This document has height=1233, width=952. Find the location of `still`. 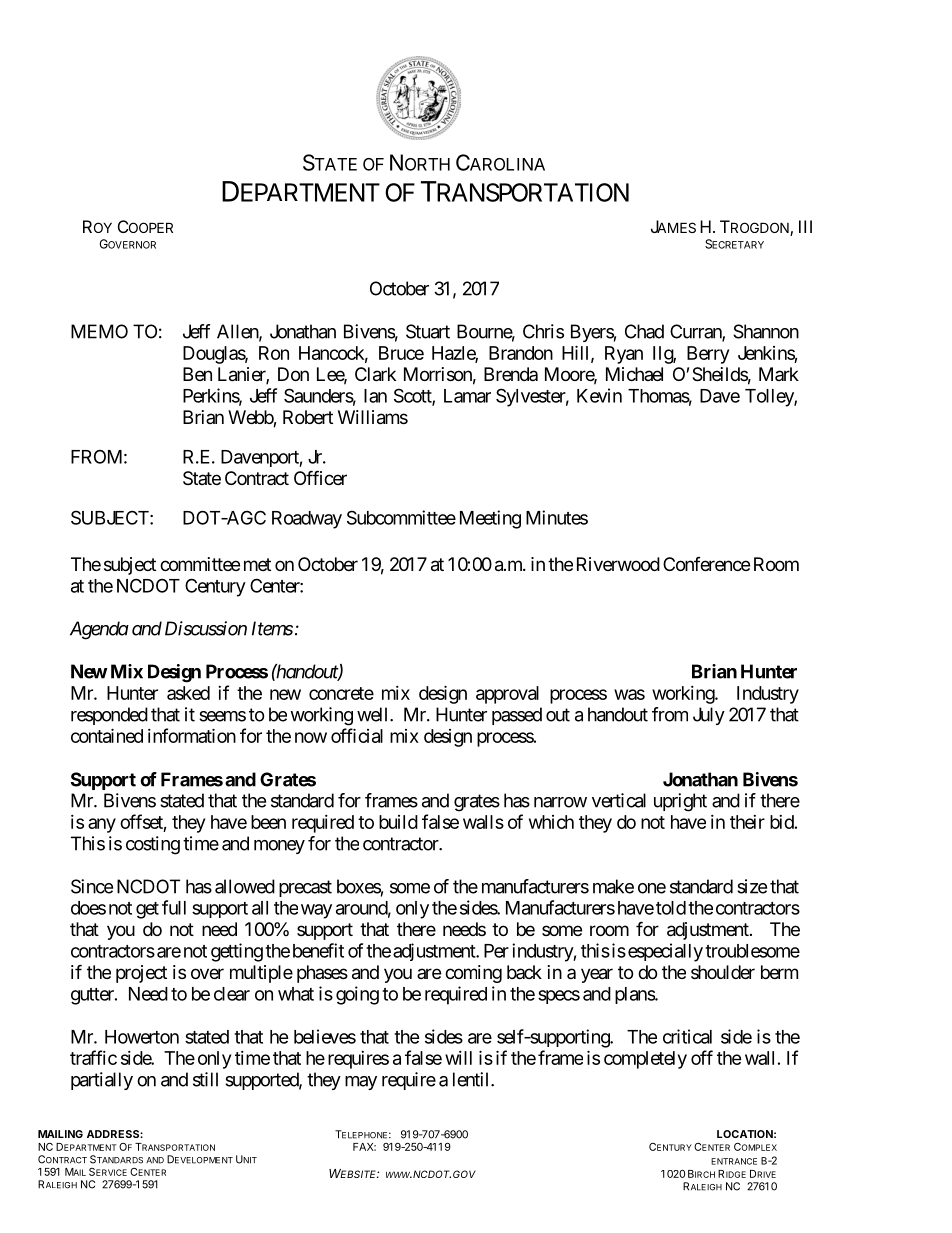

still is located at coordinates (205, 1079).
